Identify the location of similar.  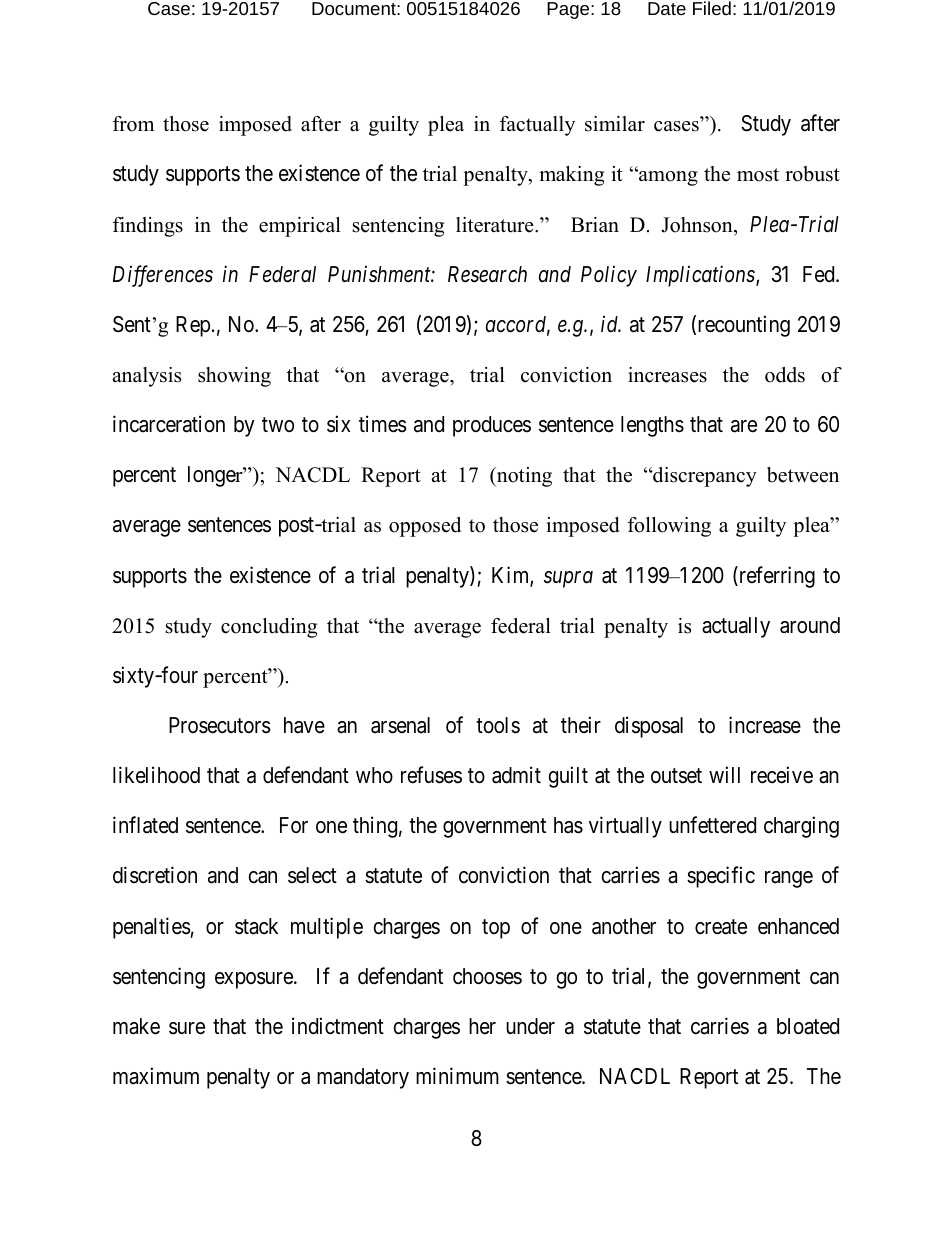
(615, 124).
